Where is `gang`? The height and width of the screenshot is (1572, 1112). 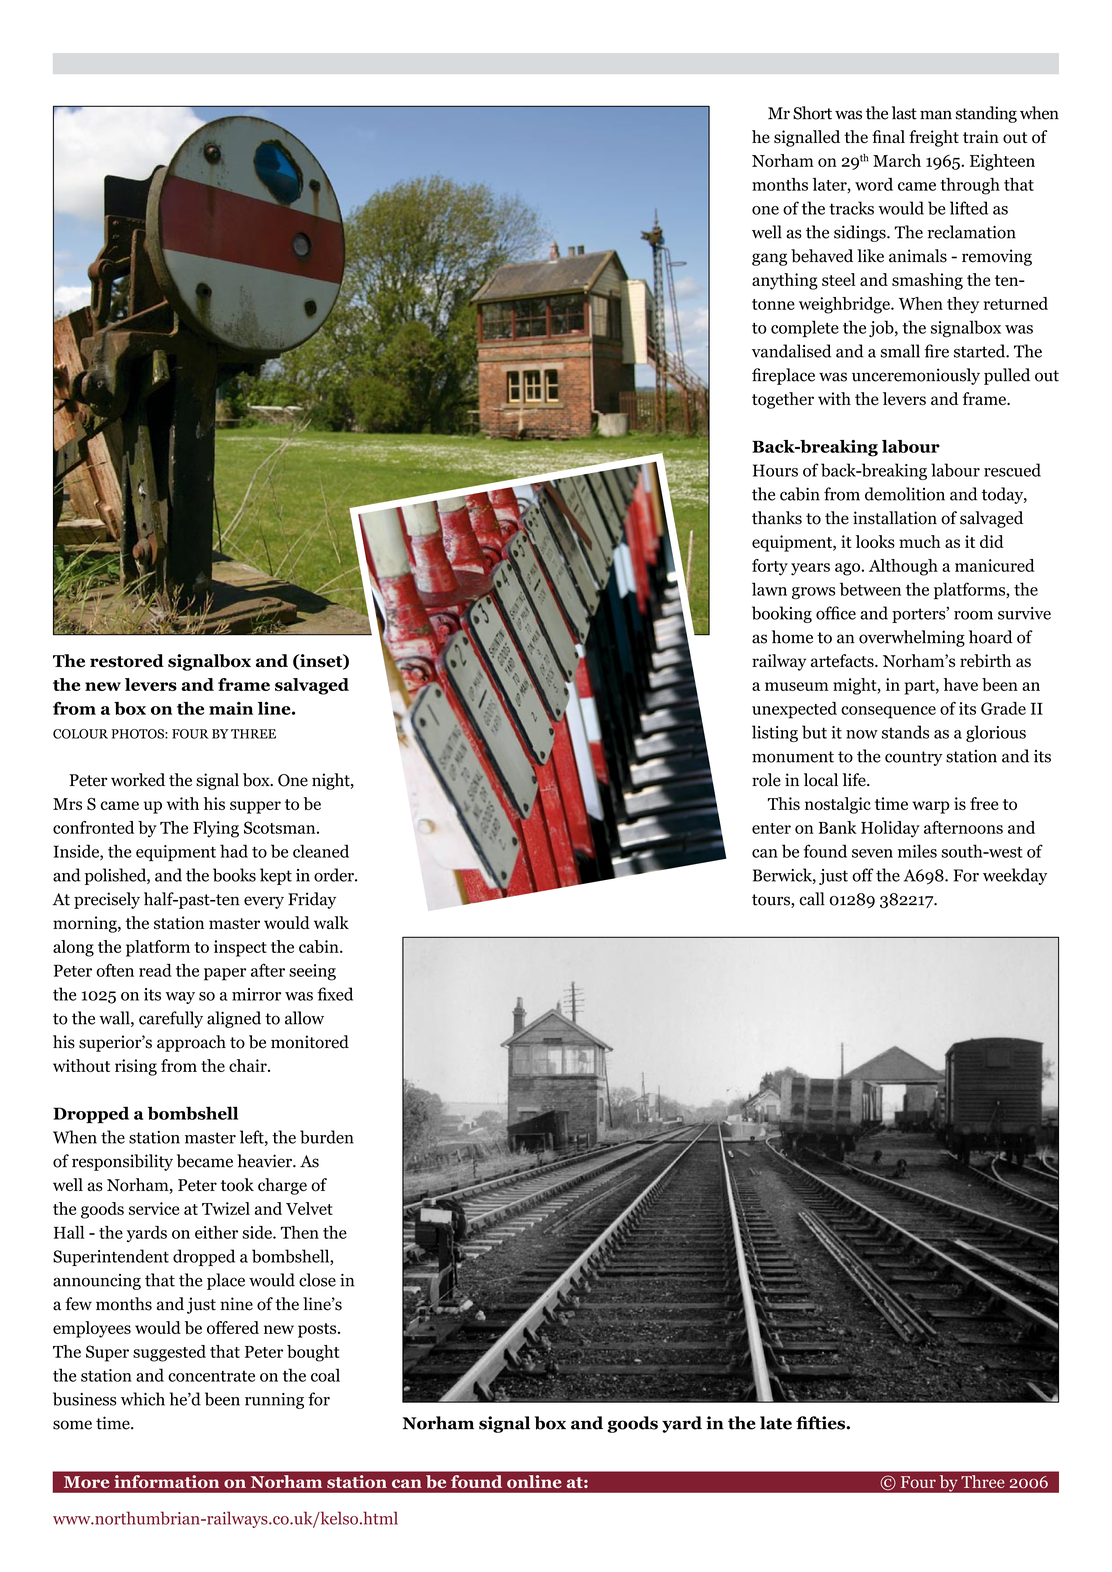
gang is located at coordinates (769, 259).
